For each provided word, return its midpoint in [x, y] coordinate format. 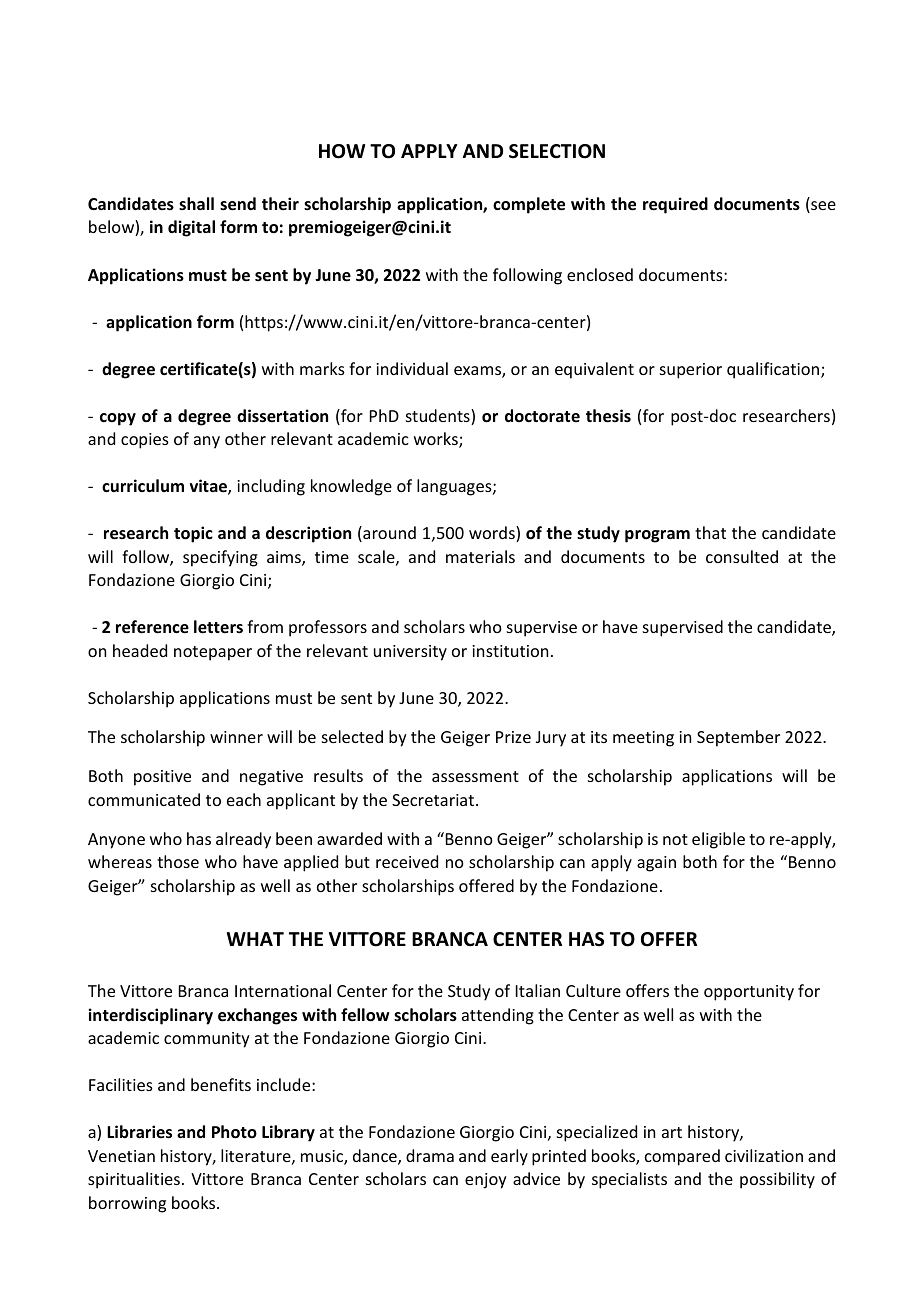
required [675, 205]
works [437, 440]
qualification [774, 370]
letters [218, 627]
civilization [764, 1155]
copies [145, 441]
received [407, 861]
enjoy [486, 1181]
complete [529, 205]
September [738, 738]
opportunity [749, 993]
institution [510, 651]
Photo [234, 1132]
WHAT [255, 939]
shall [196, 203]
